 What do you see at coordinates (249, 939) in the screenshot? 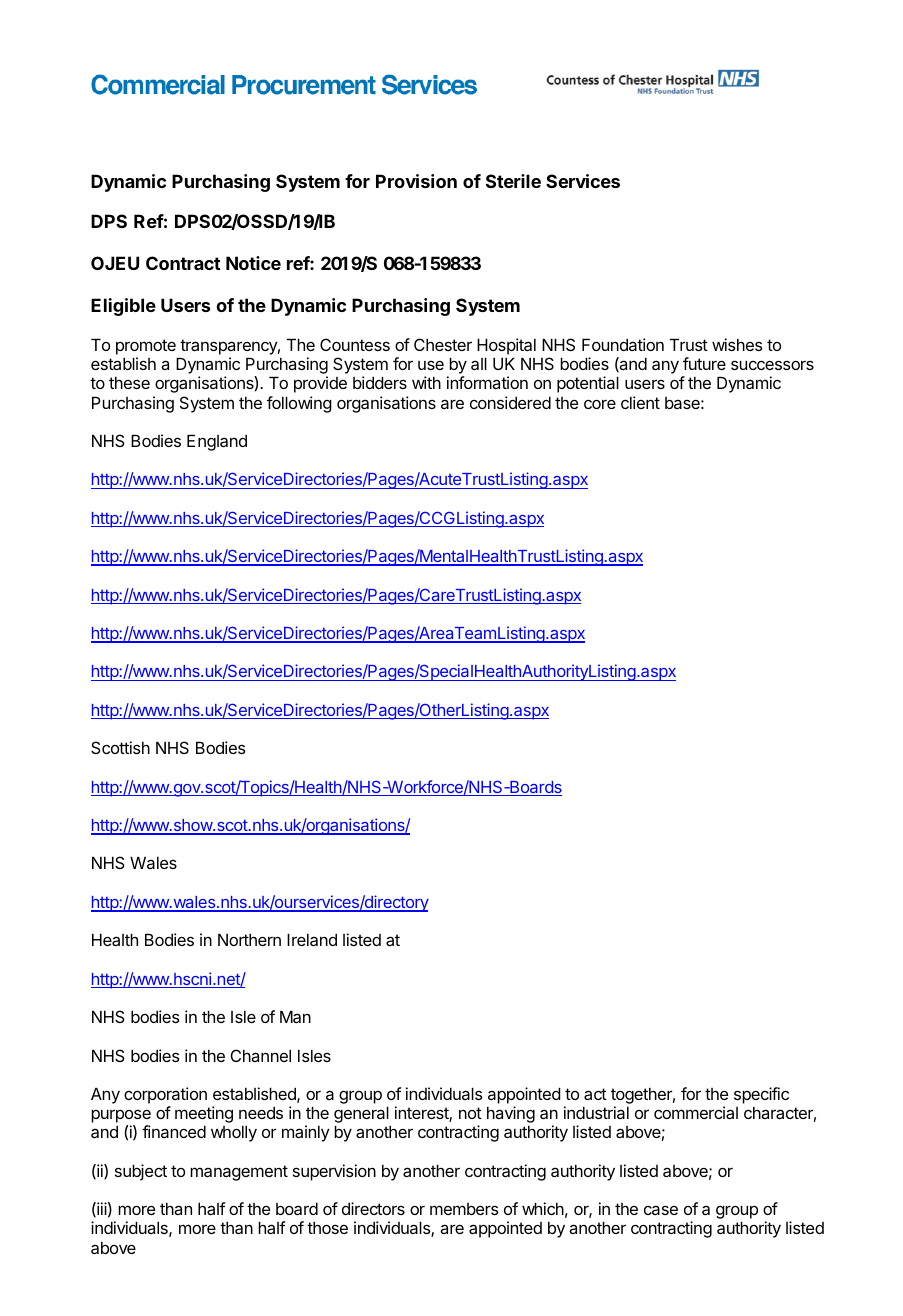
I see `Northern` at bounding box center [249, 939].
